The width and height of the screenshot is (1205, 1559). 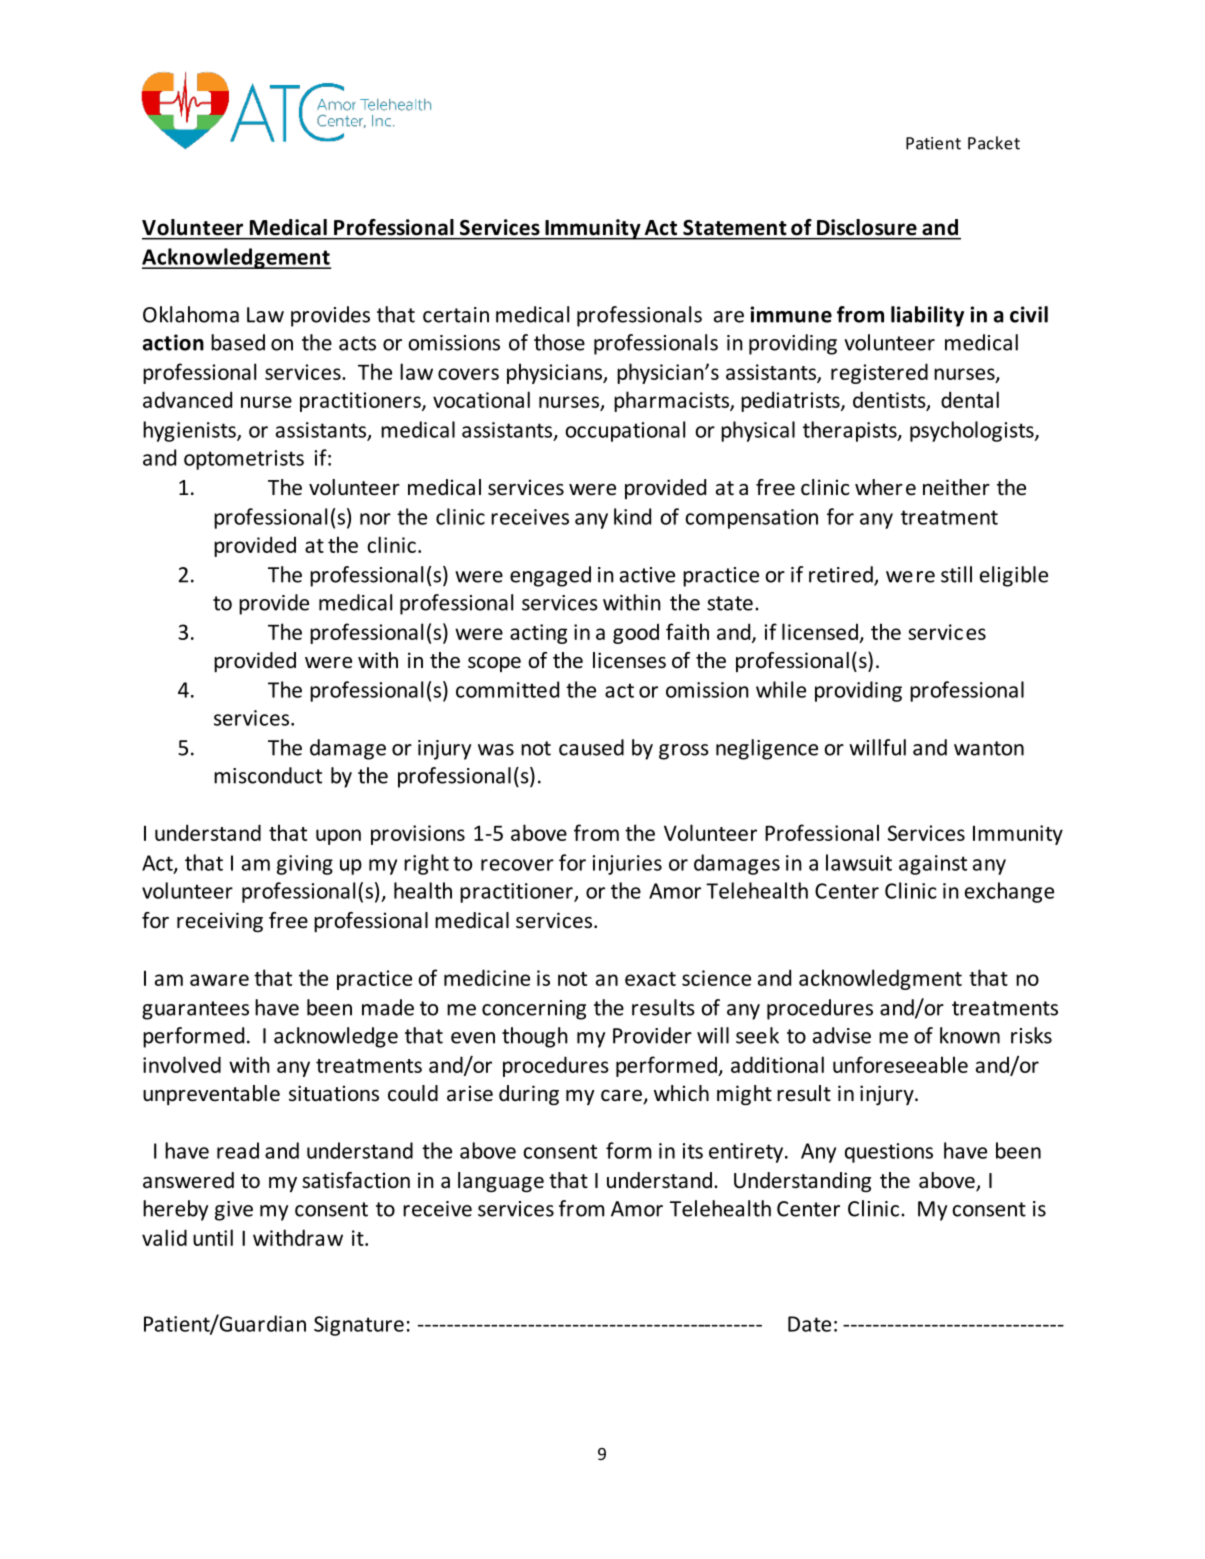 I want to click on Packet, so click(x=994, y=143).
